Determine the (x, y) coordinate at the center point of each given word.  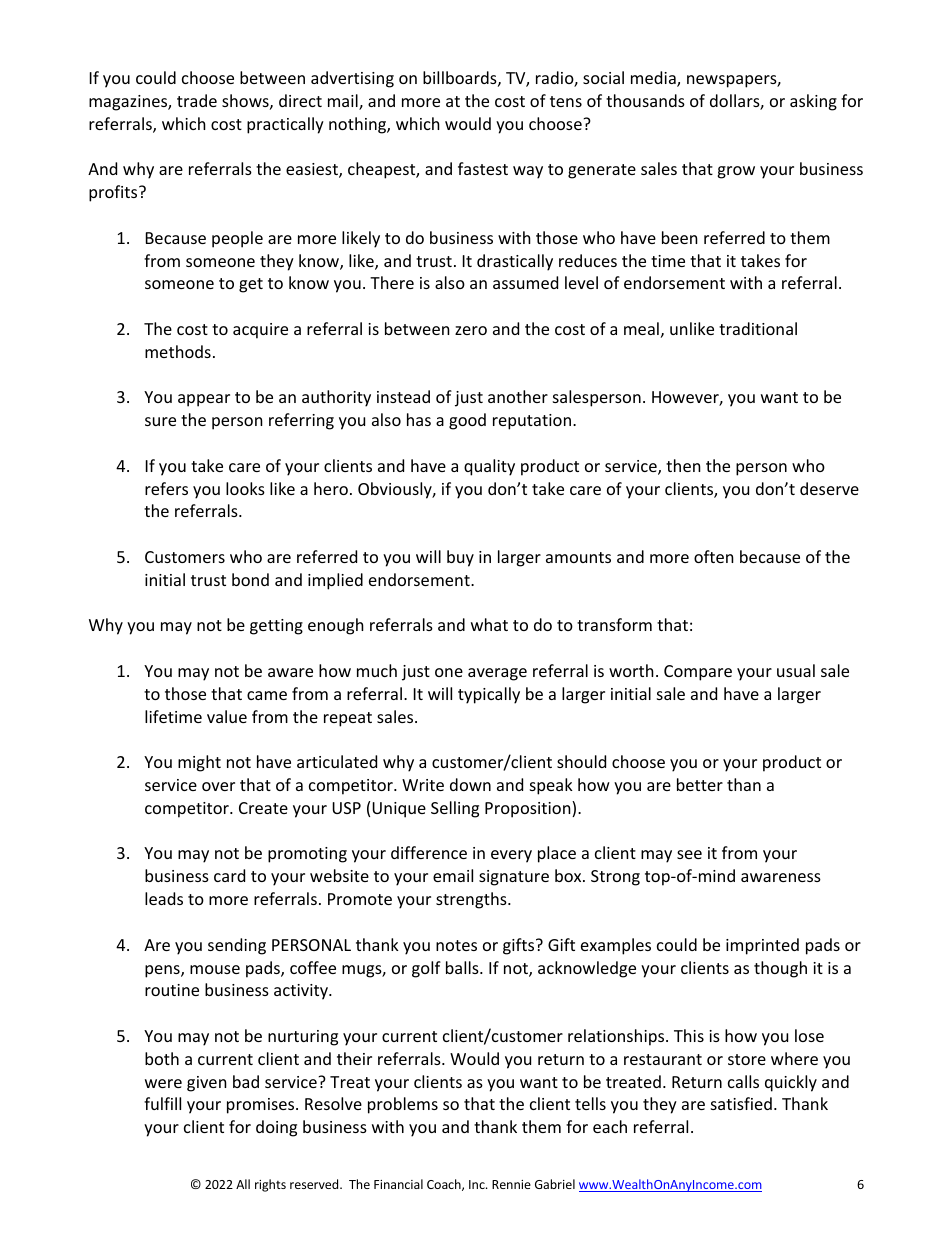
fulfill (162, 1103)
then (683, 465)
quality (489, 467)
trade (197, 100)
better (700, 784)
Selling (455, 809)
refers (166, 488)
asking (813, 102)
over (218, 786)
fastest (483, 168)
